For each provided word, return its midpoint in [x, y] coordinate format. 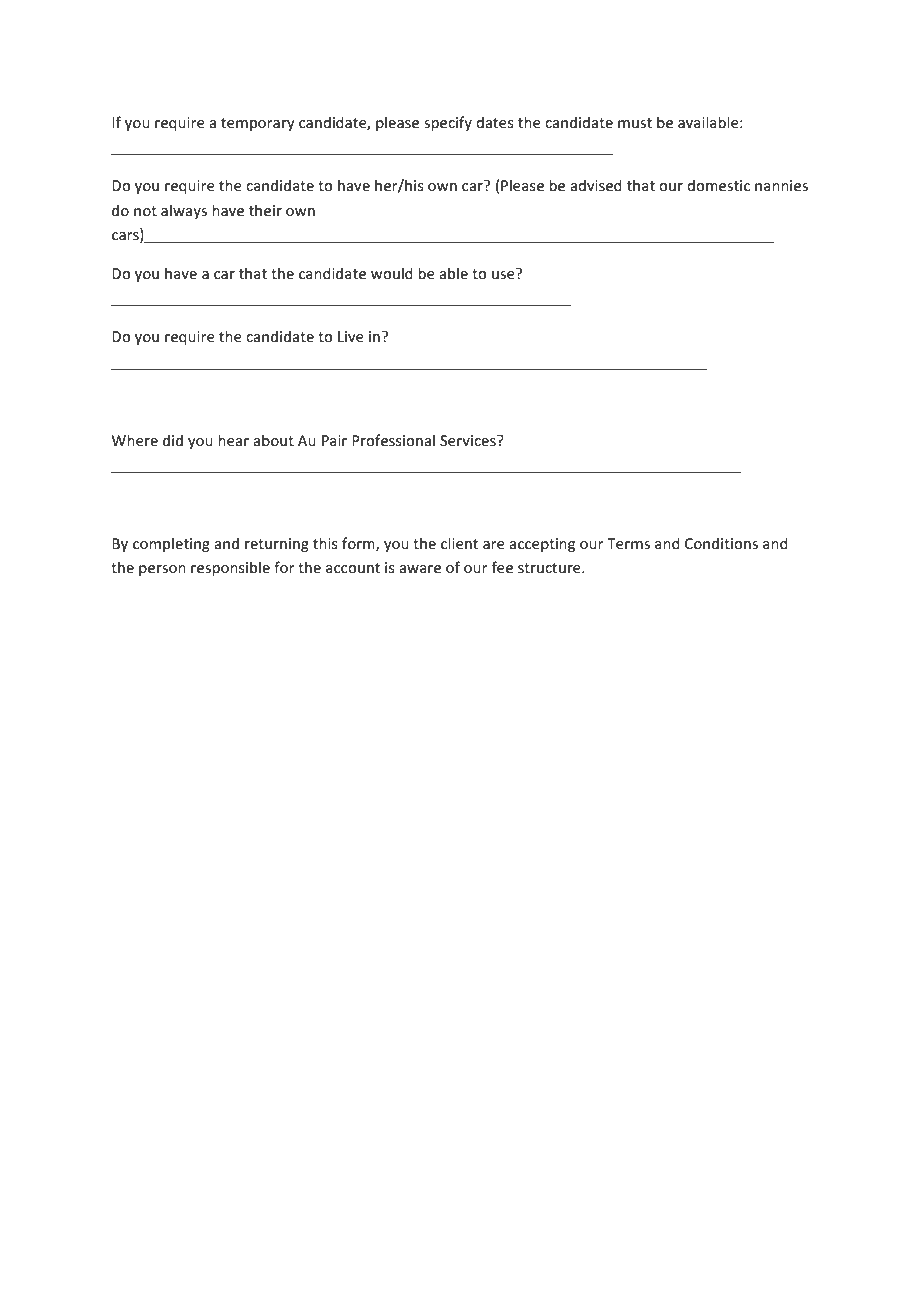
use [504, 274]
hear [233, 440]
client [459, 543]
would [392, 273]
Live [351, 336]
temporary [258, 124]
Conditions [721, 543]
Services [469, 440]
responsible [230, 568]
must [635, 123]
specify [448, 123]
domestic [718, 185]
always [184, 211]
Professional [393, 440]
